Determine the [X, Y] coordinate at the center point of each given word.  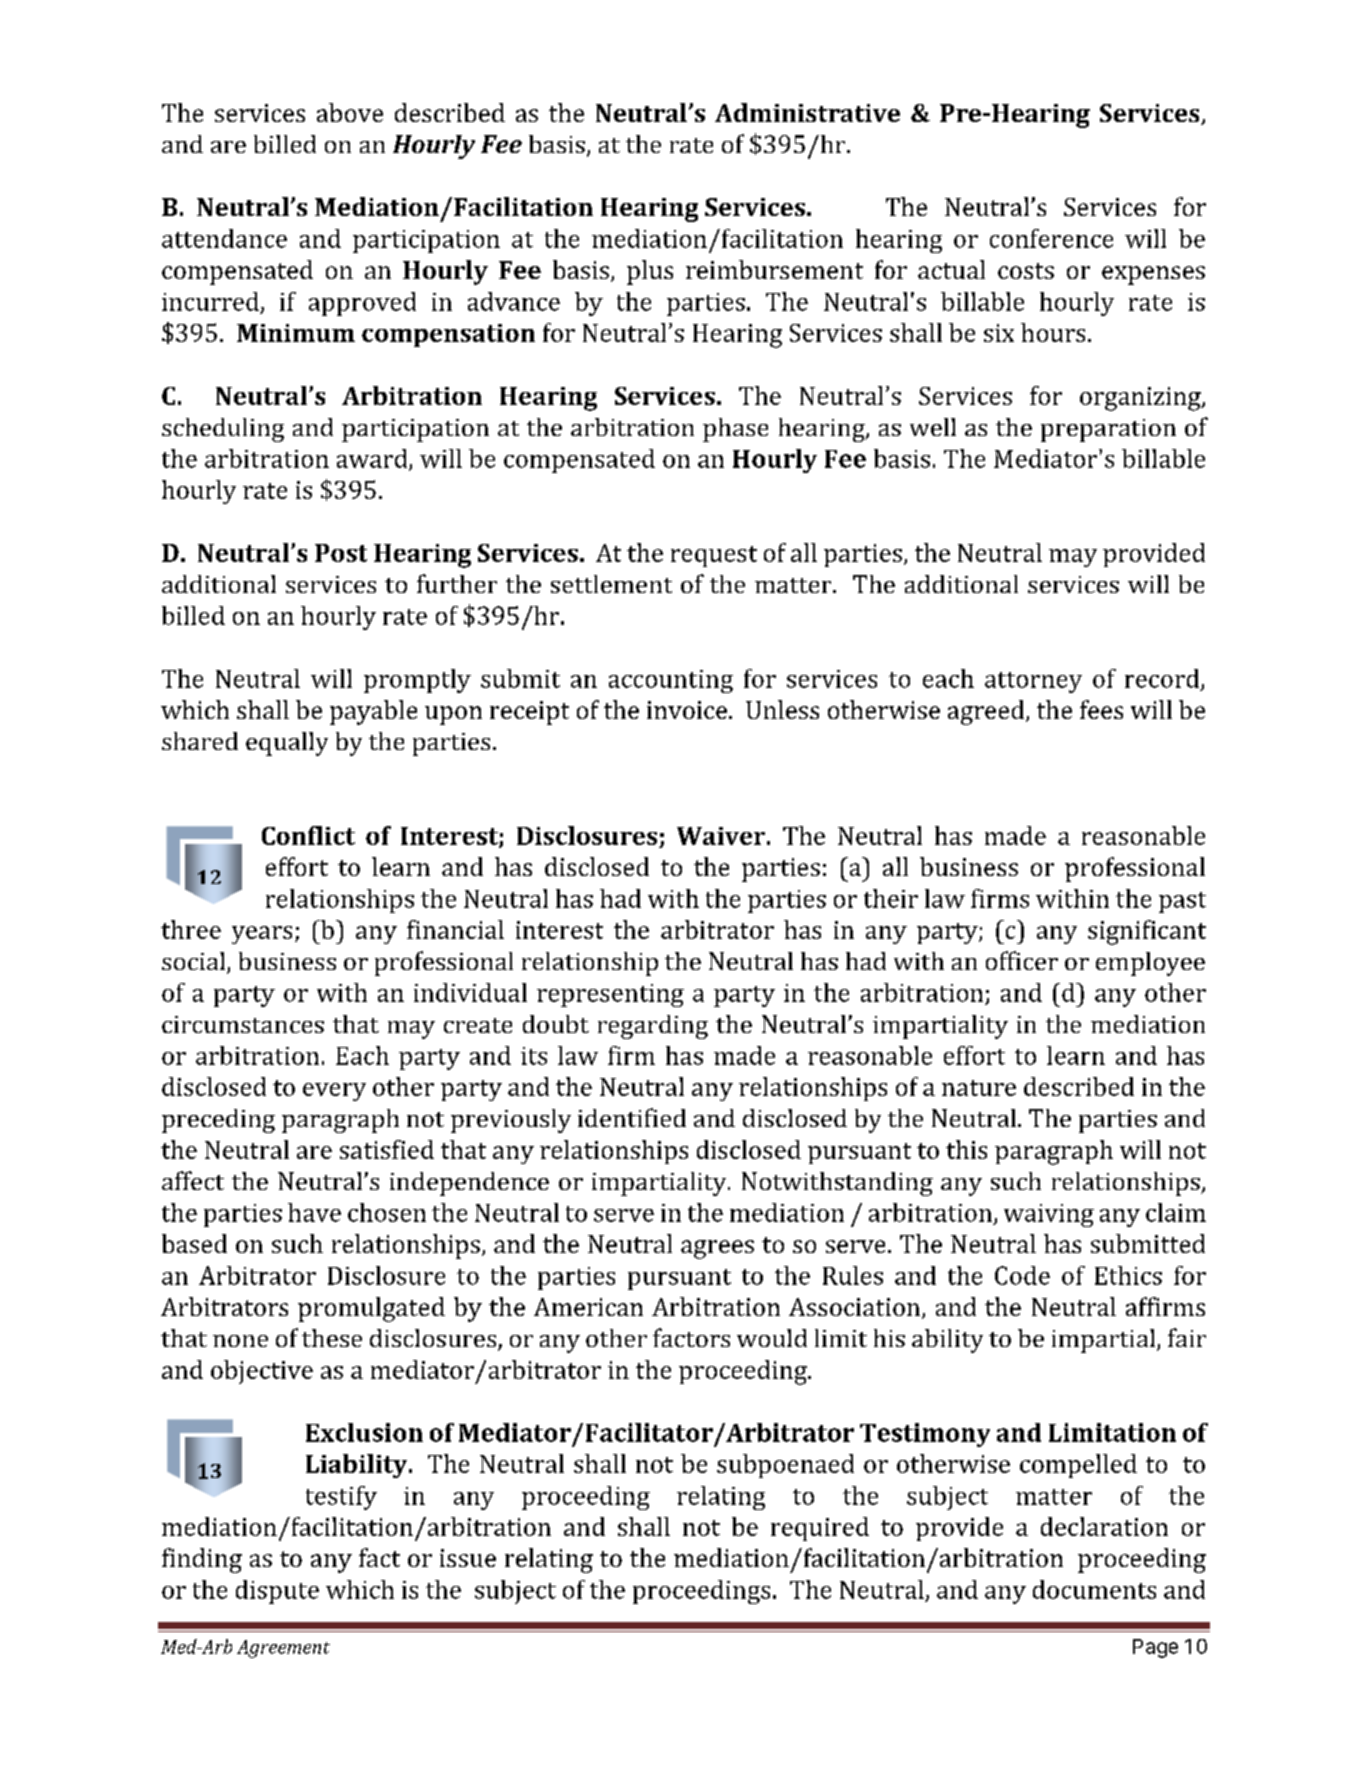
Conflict [308, 835]
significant [1147, 932]
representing [610, 995]
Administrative [807, 112]
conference [1051, 238]
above [350, 112]
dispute [277, 1592]
